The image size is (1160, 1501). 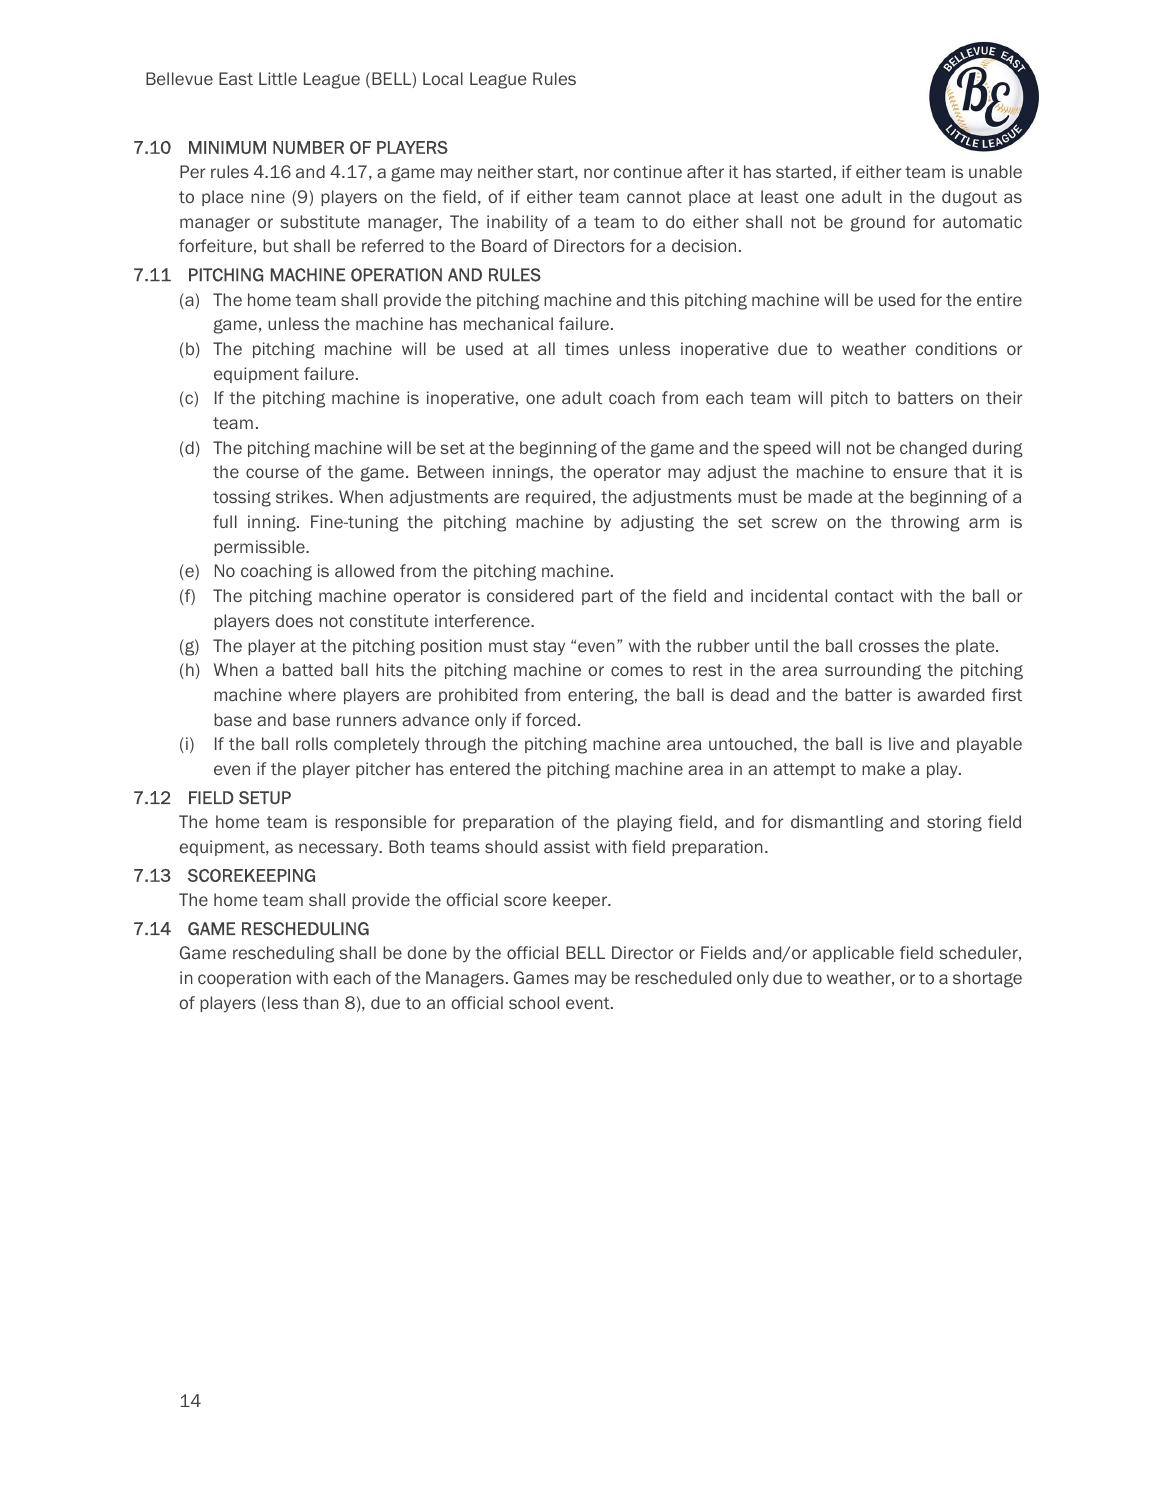 I want to click on awarded, so click(x=950, y=694).
